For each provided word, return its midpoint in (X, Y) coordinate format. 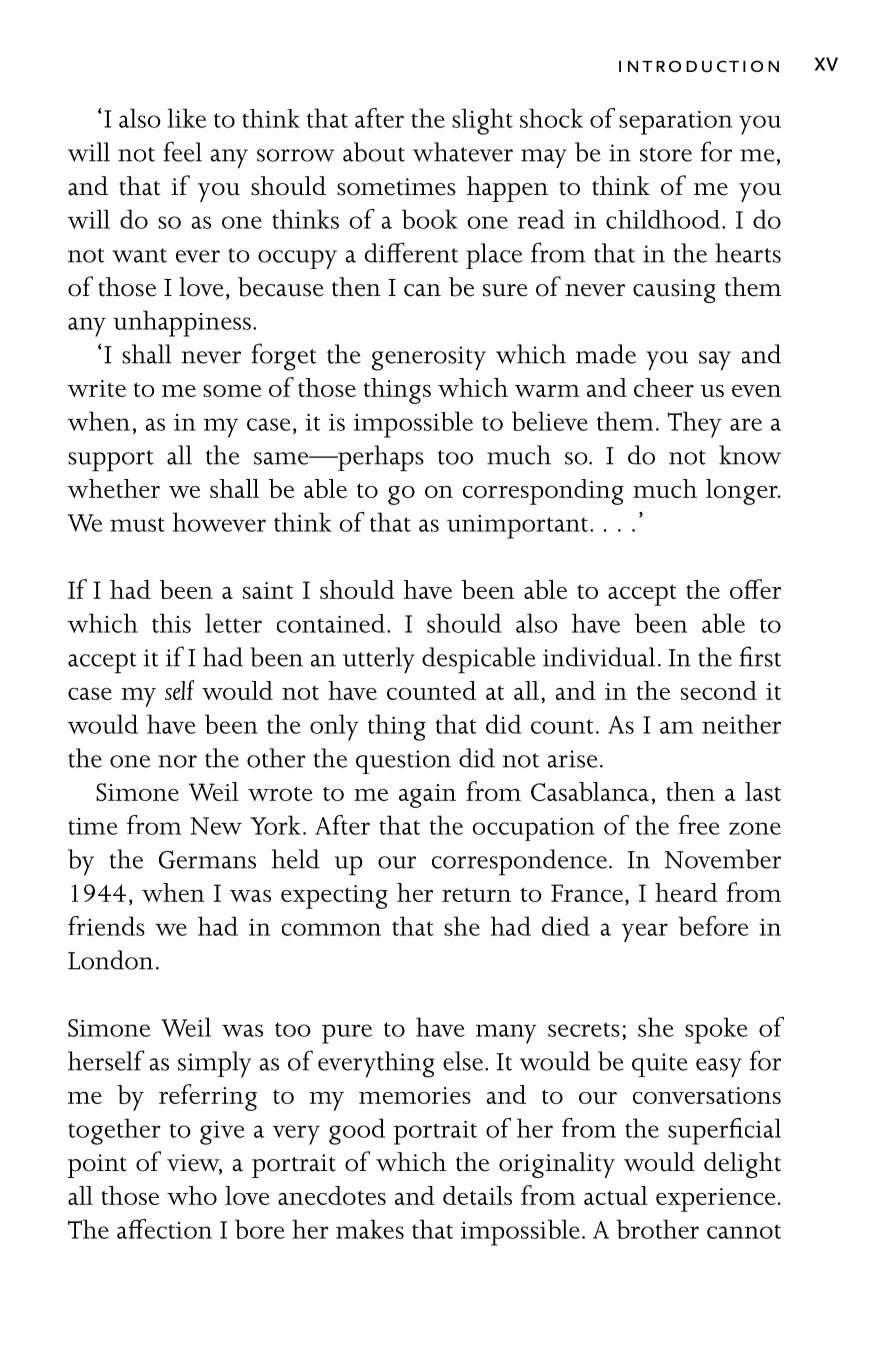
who (192, 1195)
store (666, 154)
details (477, 1195)
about (374, 152)
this (171, 623)
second (719, 690)
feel (182, 151)
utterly (379, 660)
